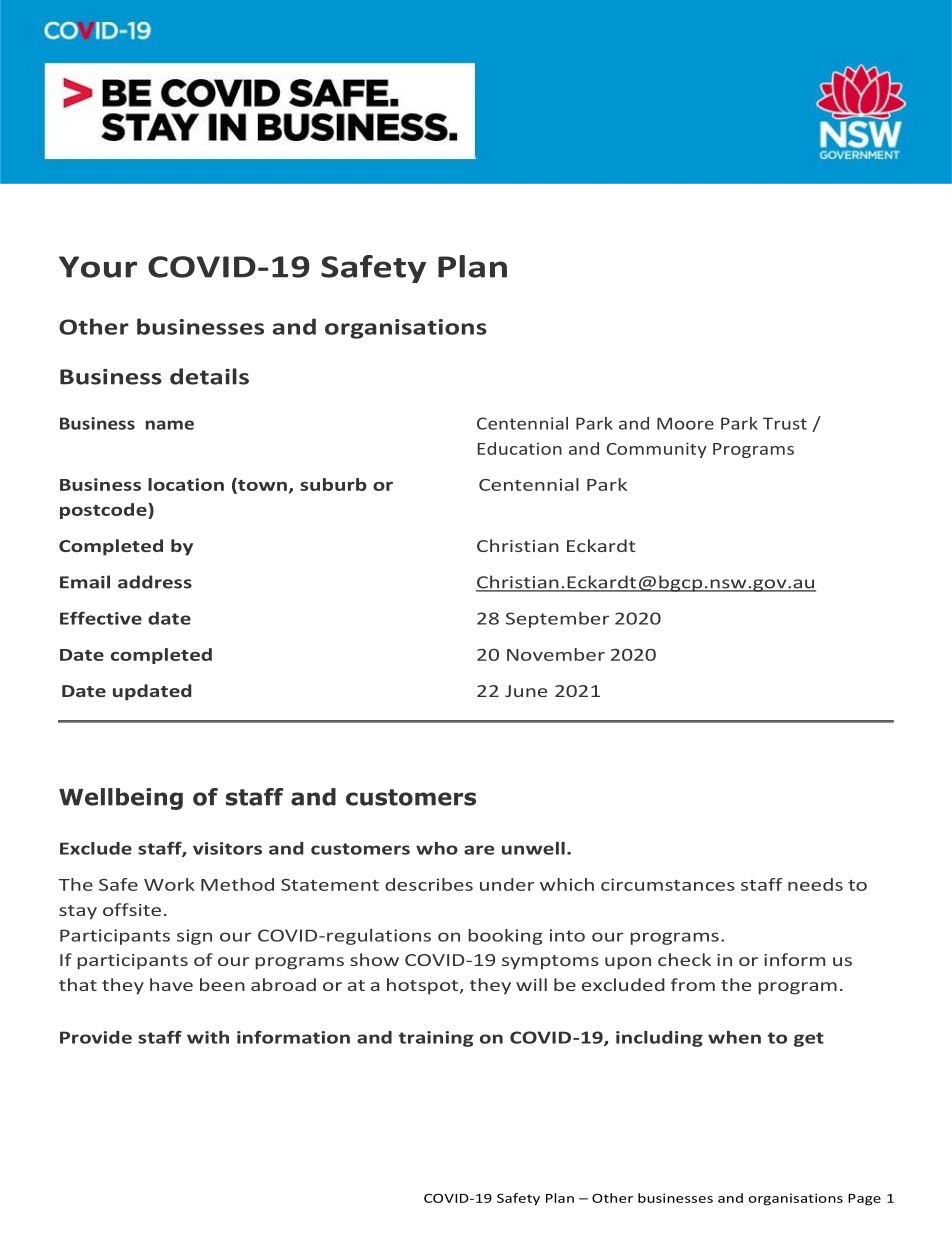 The height and width of the screenshot is (1233, 952). Describe the element at coordinates (684, 959) in the screenshot. I see `check` at that location.
